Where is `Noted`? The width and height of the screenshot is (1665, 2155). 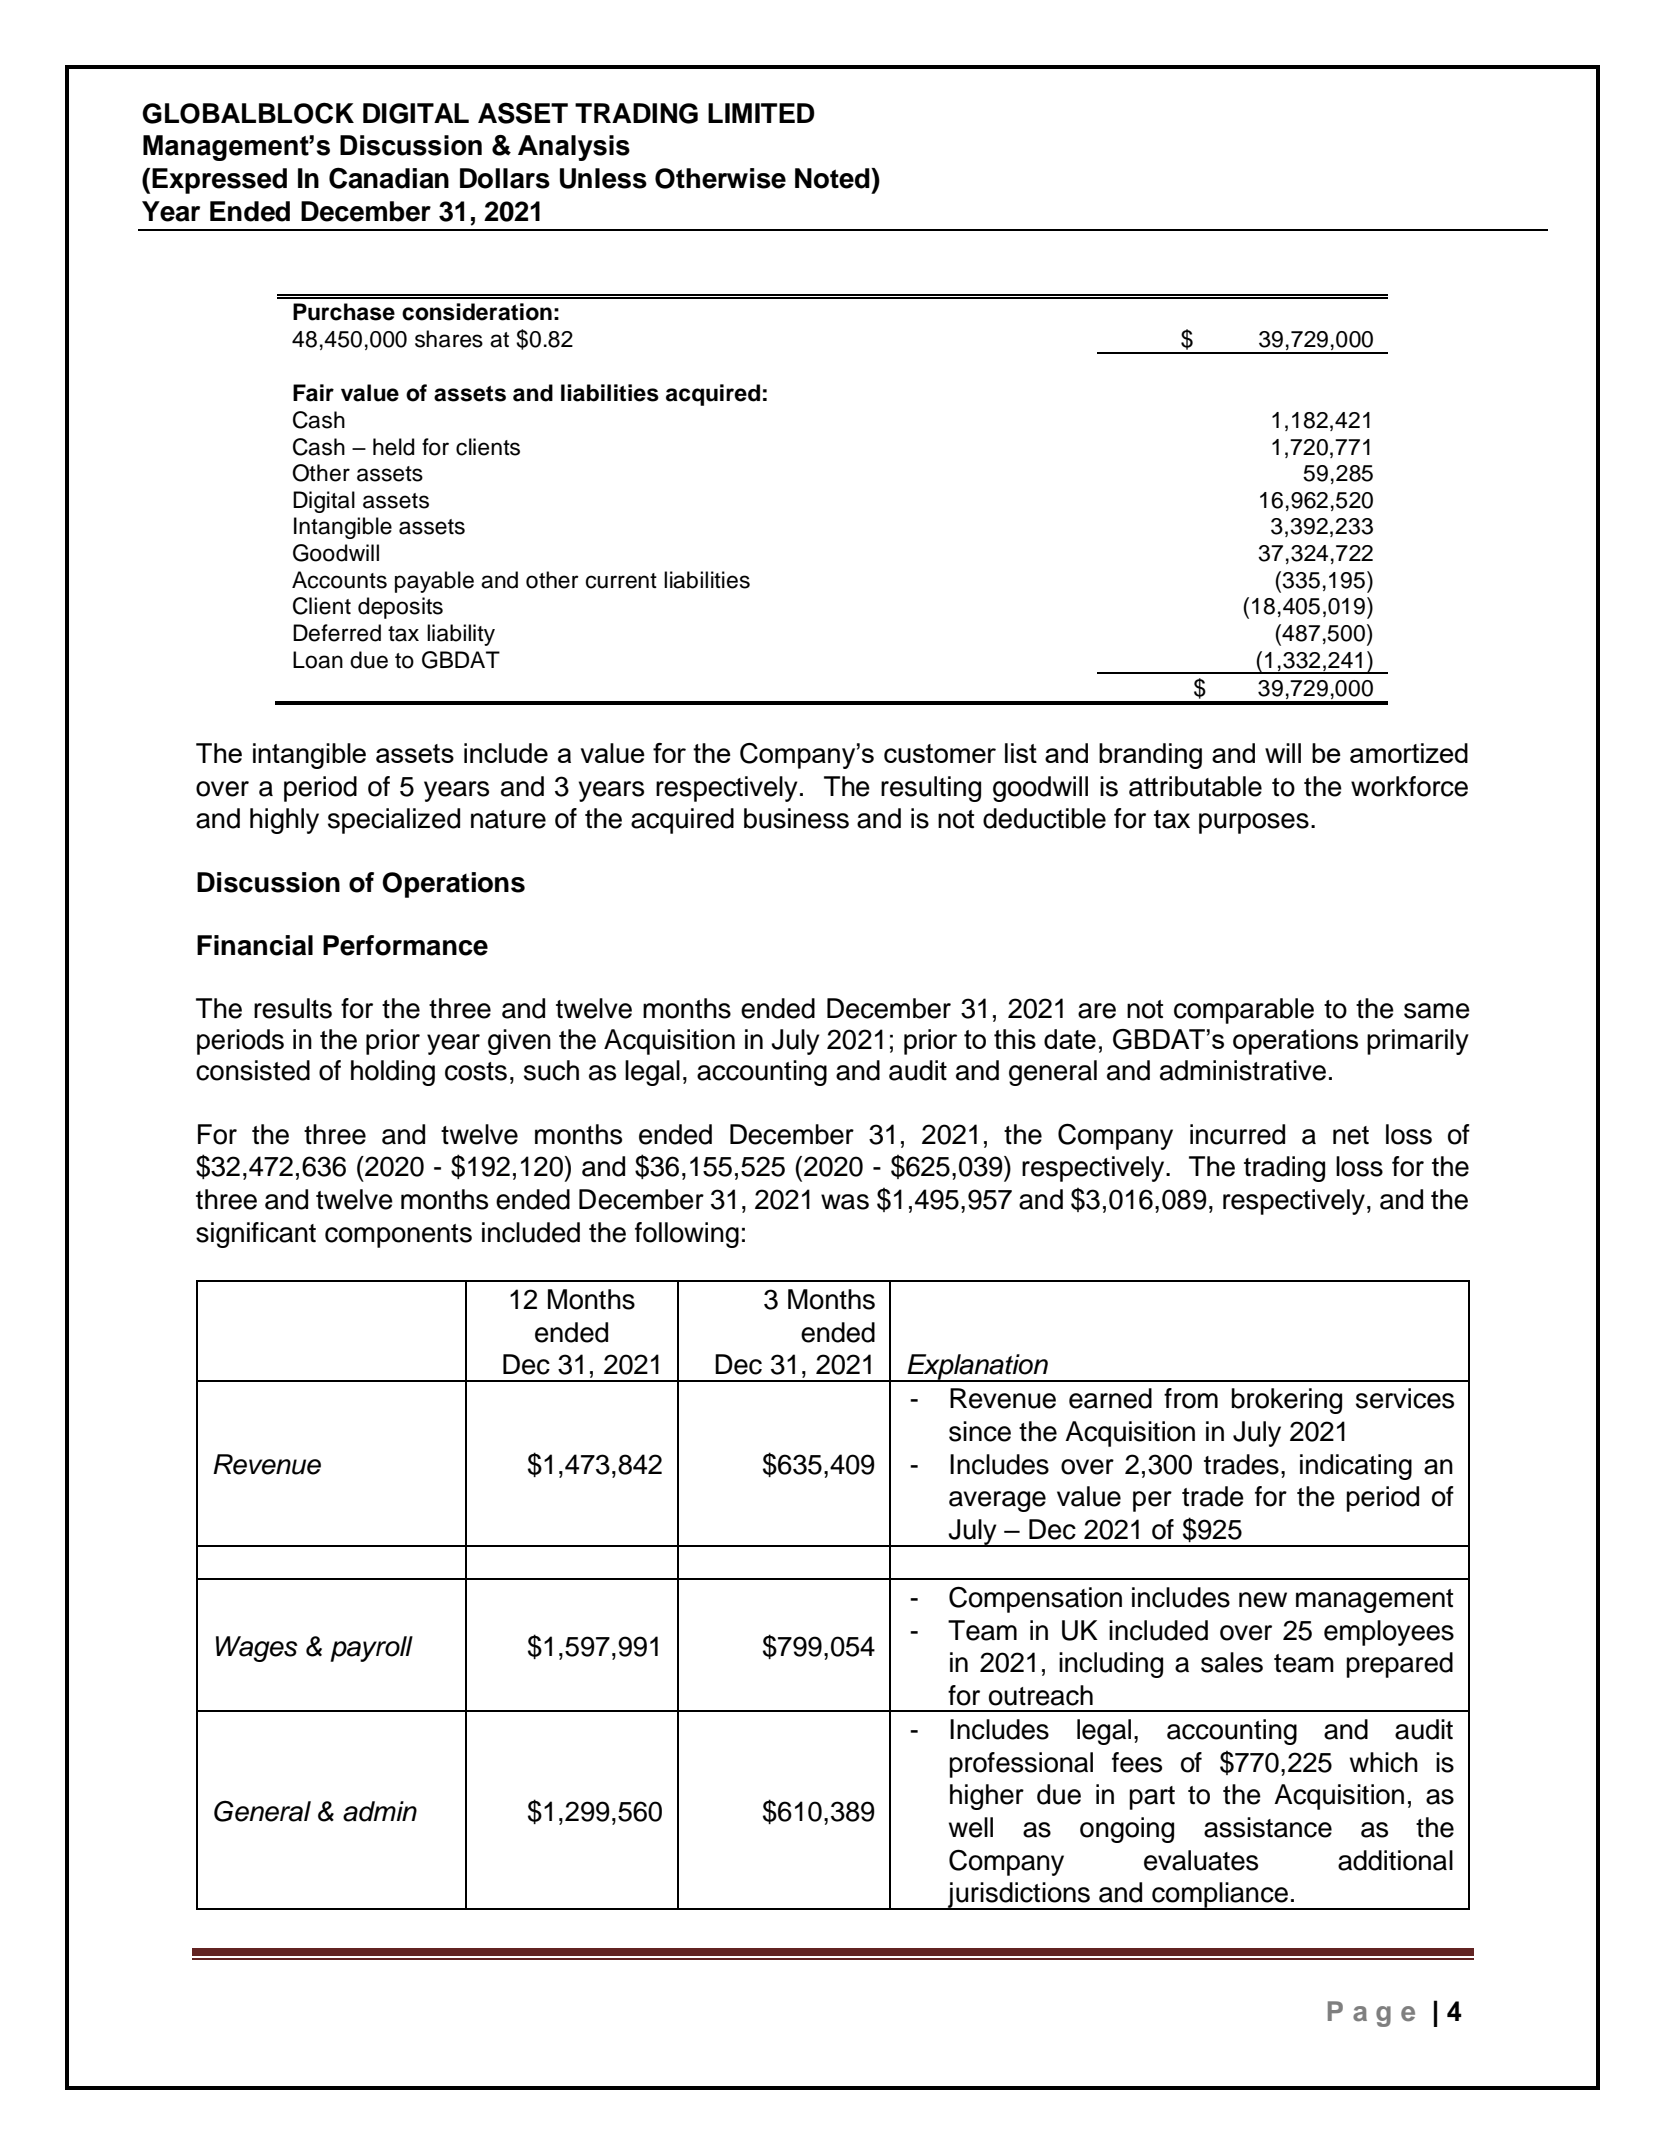 Noted is located at coordinates (833, 178).
